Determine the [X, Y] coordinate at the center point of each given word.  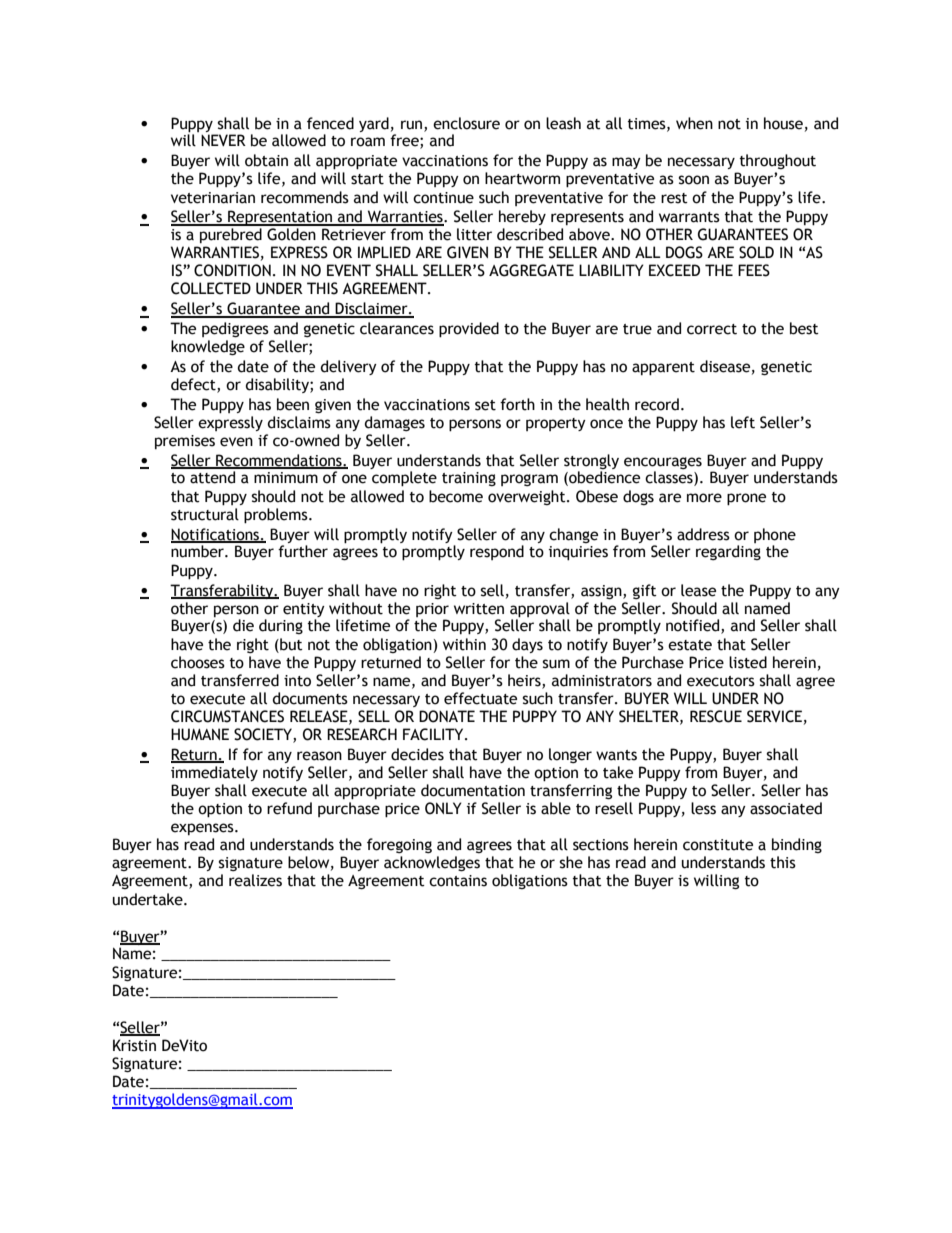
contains [458, 881]
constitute [718, 845]
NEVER [223, 140]
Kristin [134, 1045]
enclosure [466, 123]
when [694, 123]
